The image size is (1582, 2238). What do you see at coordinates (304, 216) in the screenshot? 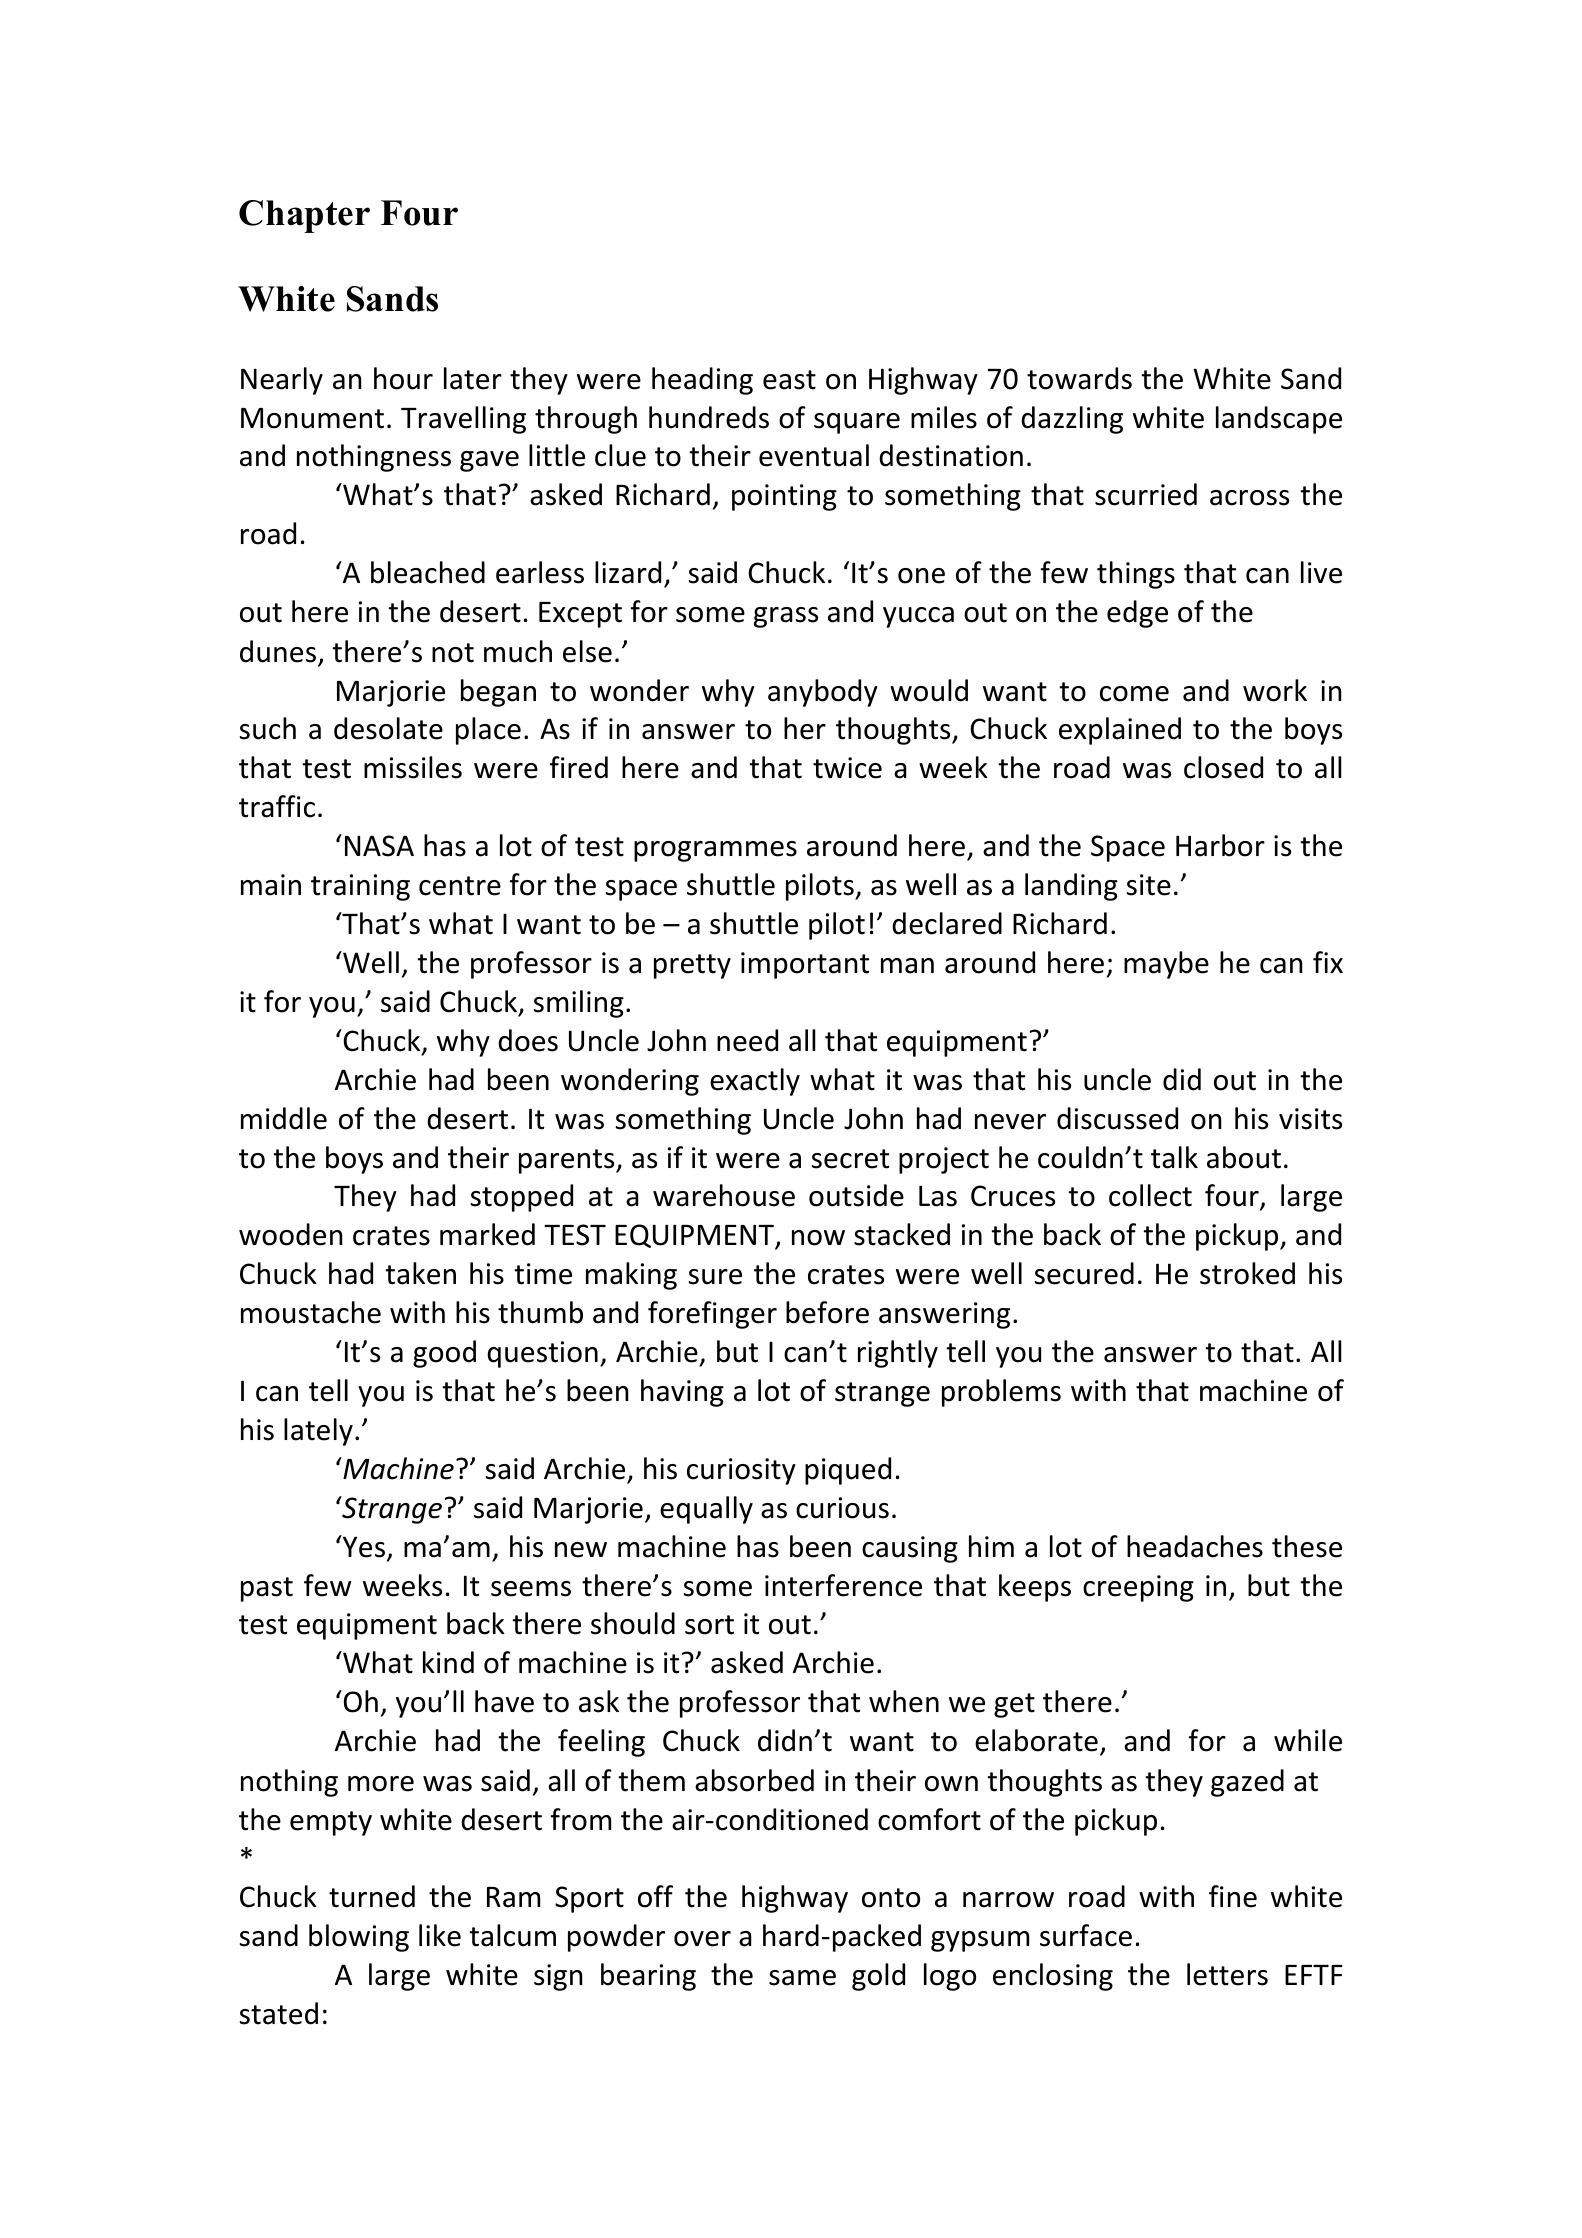
I see `Chapter` at bounding box center [304, 216].
